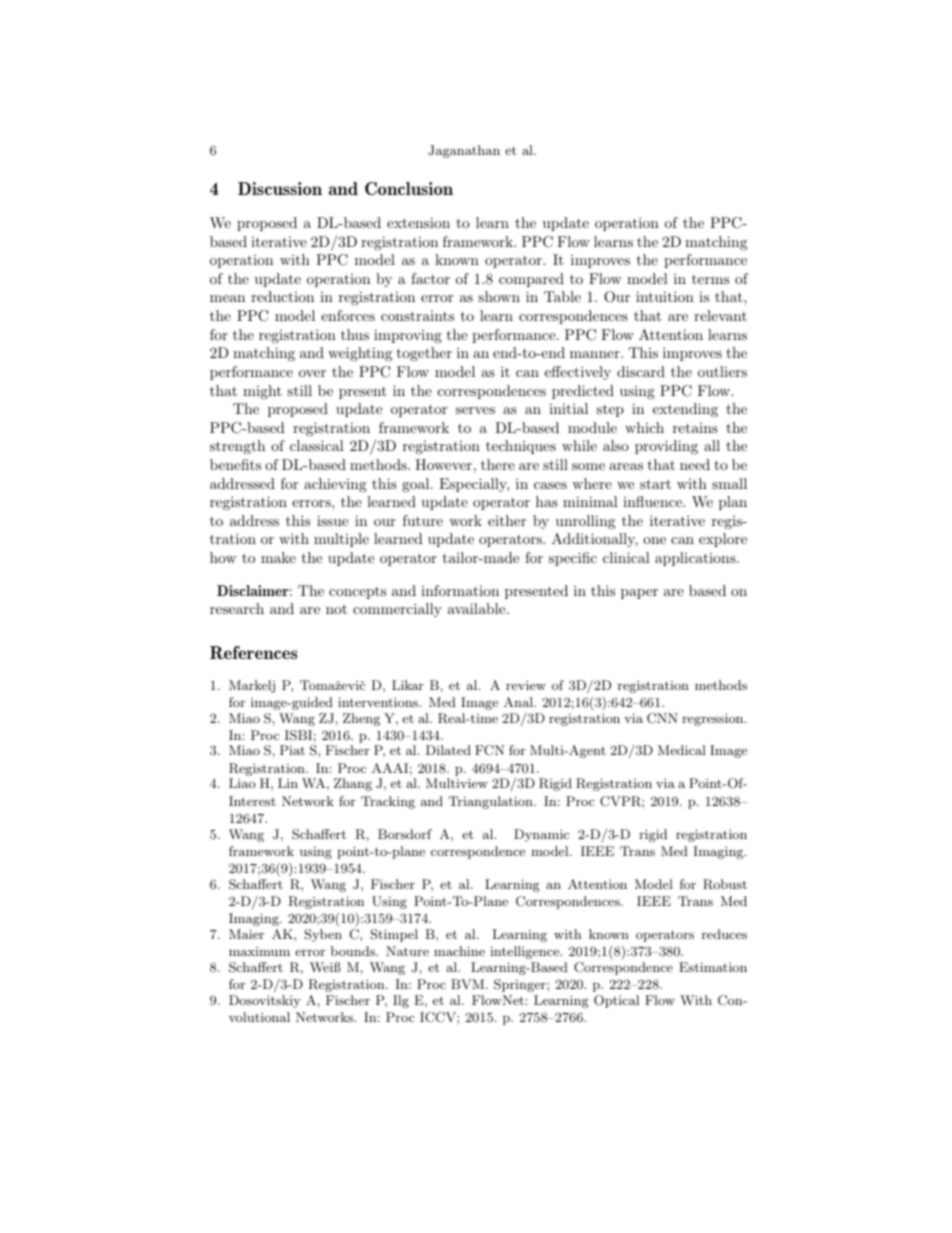 The width and height of the document is (952, 1233). What do you see at coordinates (259, 951) in the document?
I see `maximum` at bounding box center [259, 951].
